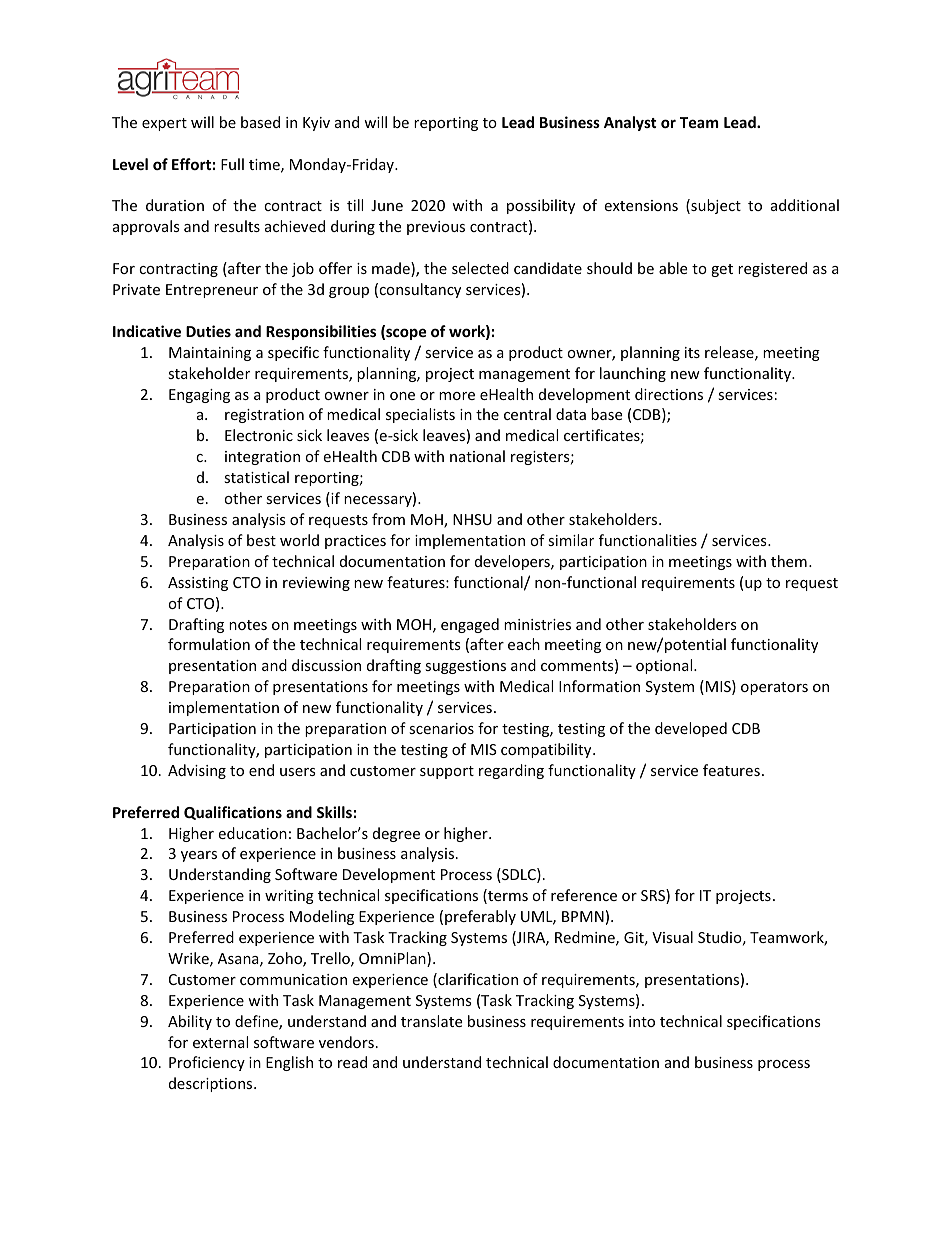 This screenshot has height=1233, width=952. Describe the element at coordinates (789, 561) in the screenshot. I see `them` at that location.
